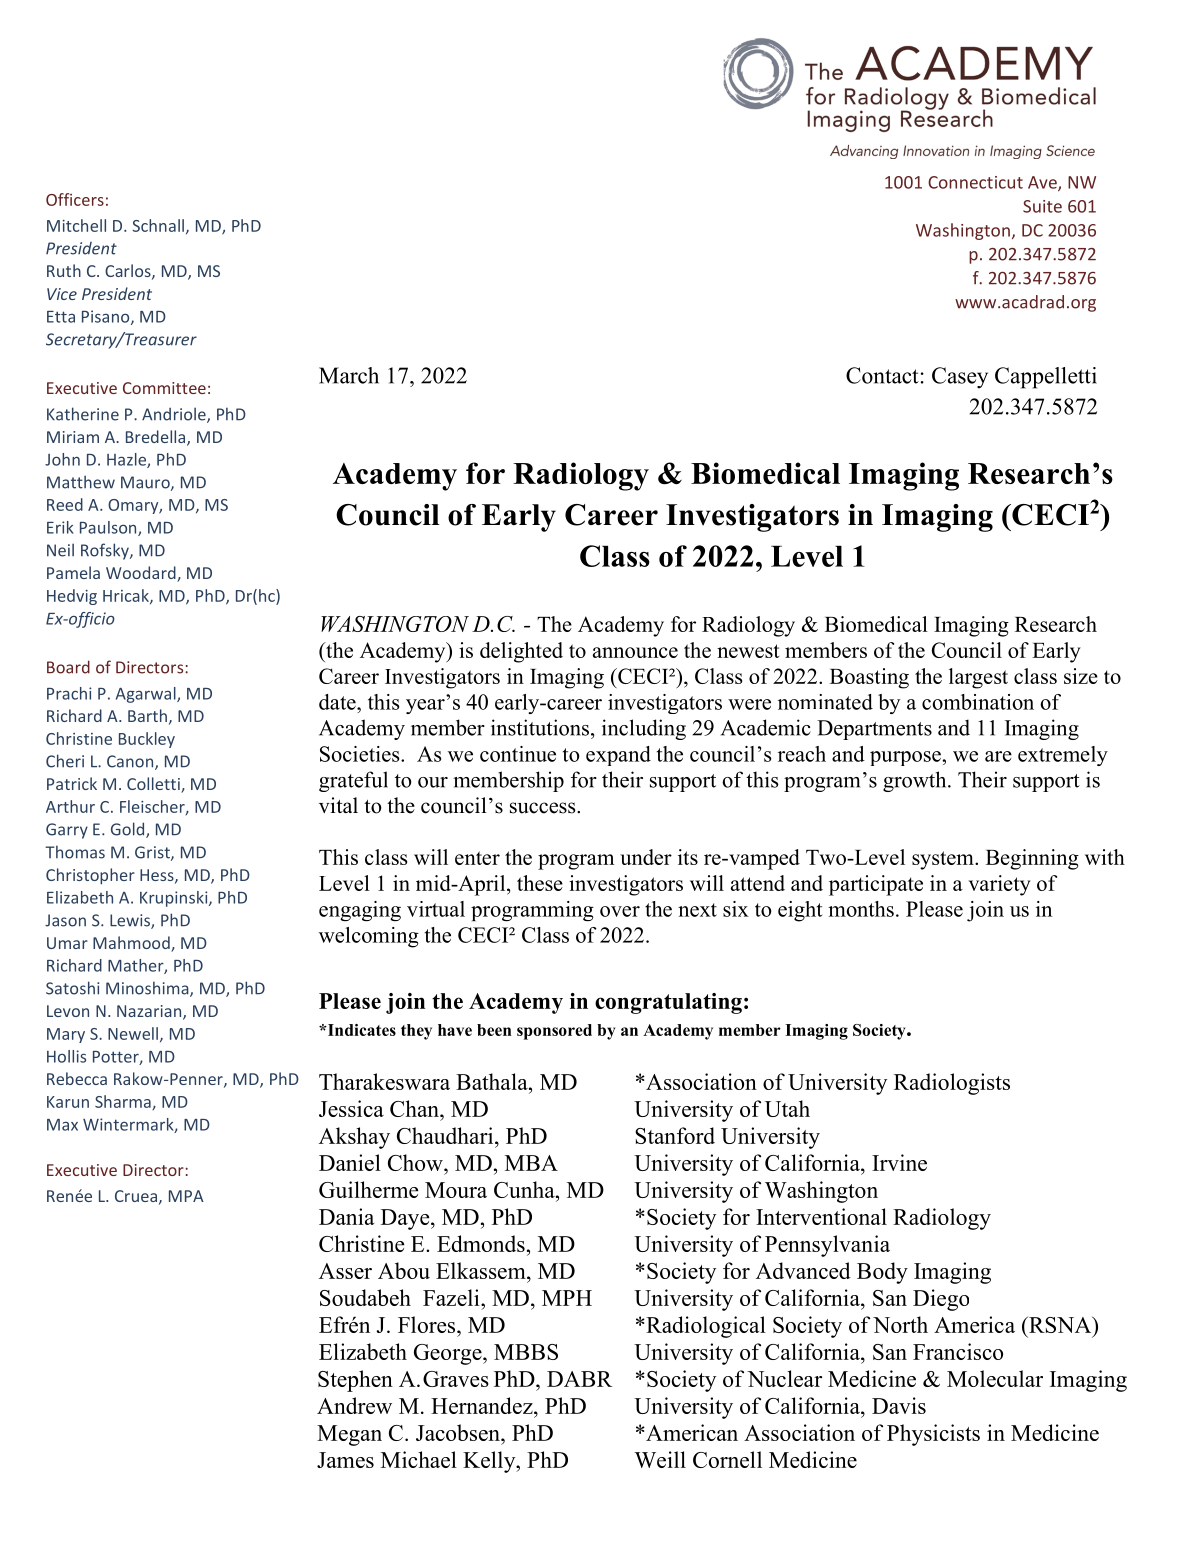 The width and height of the image is (1198, 1550). What do you see at coordinates (975, 182) in the image?
I see `Connecticut` at bounding box center [975, 182].
